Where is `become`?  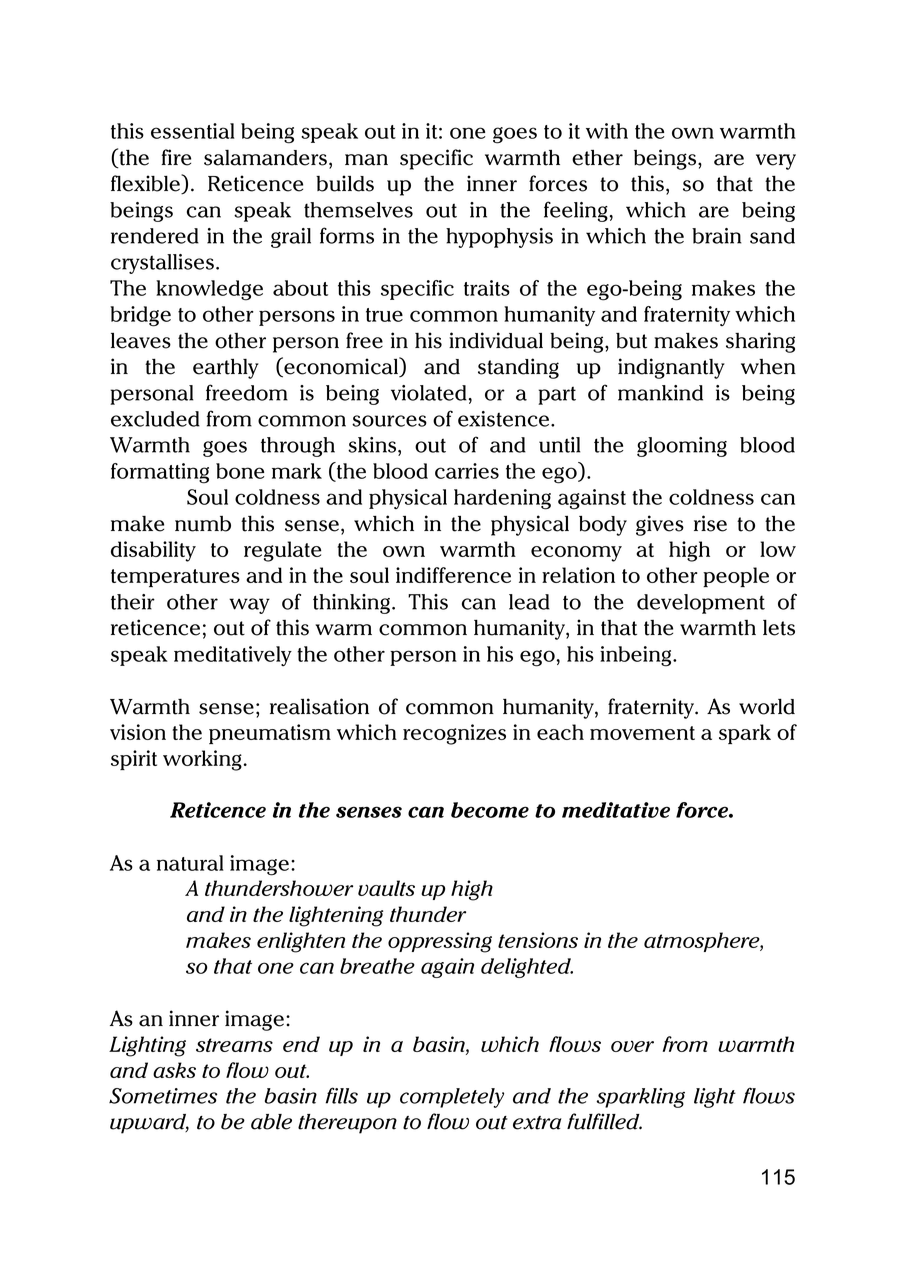
become is located at coordinates (490, 810).
